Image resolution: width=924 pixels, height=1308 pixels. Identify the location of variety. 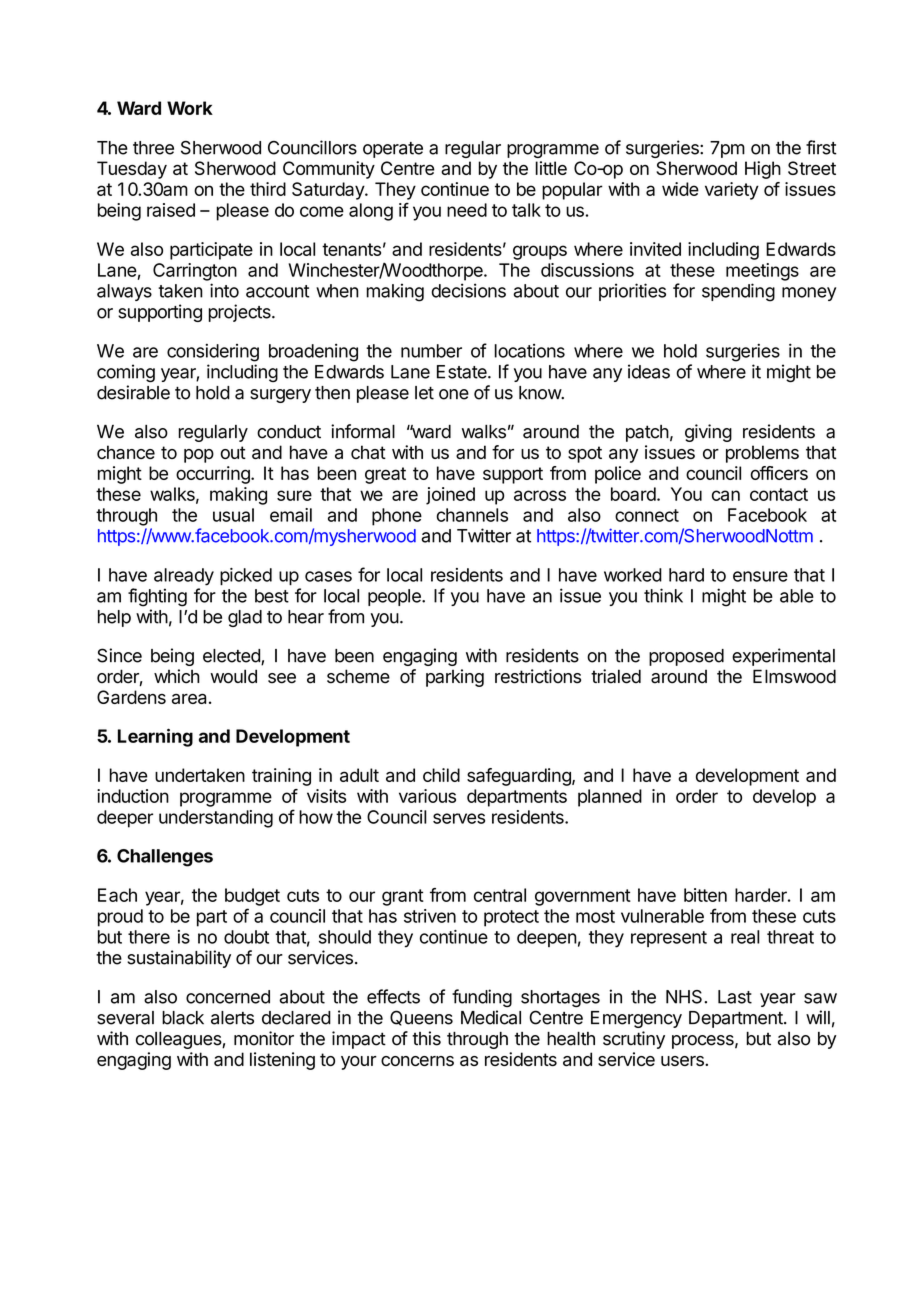
(732, 191).
